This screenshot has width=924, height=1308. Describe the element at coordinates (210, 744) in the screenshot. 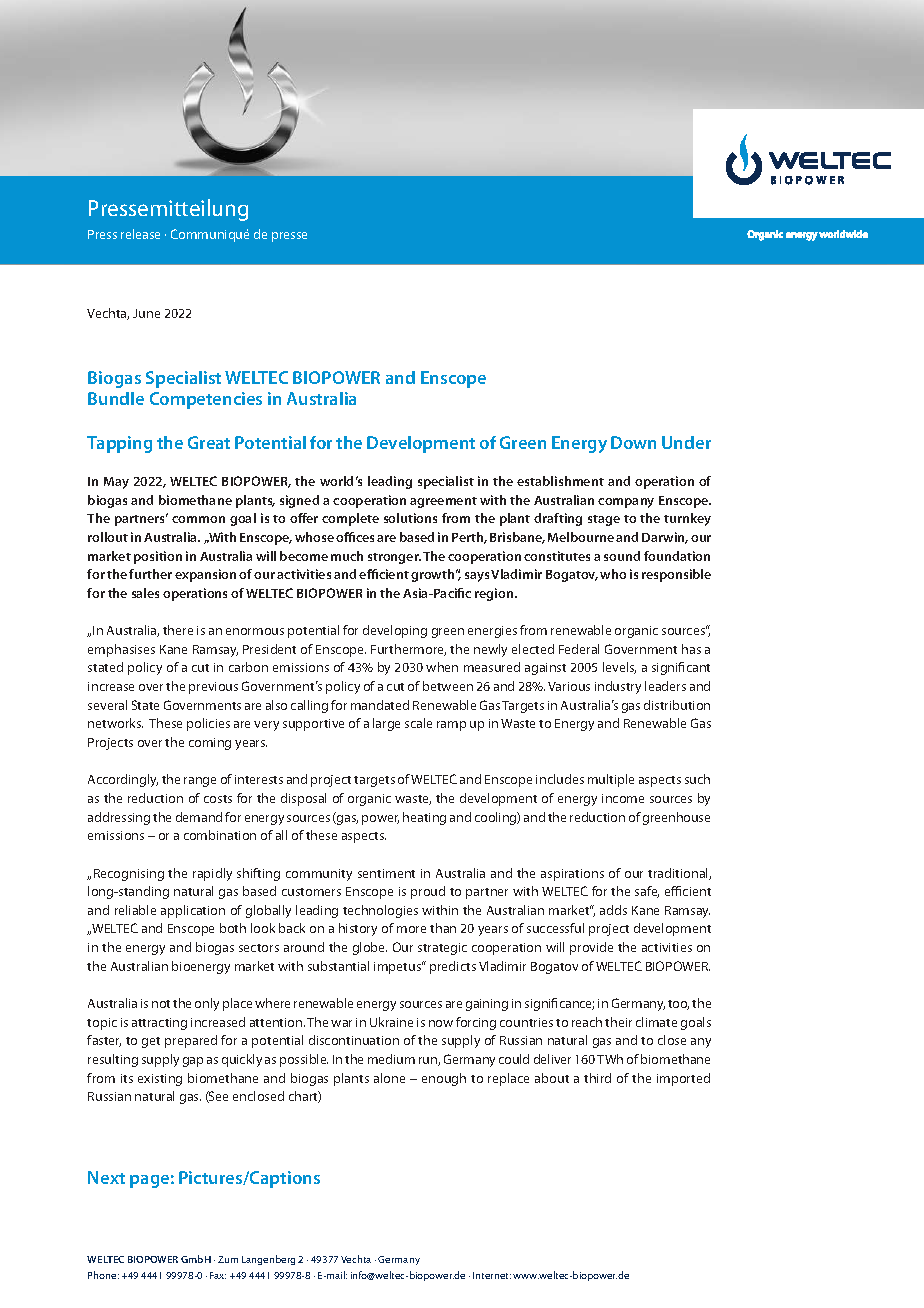

I see `coming` at that location.
